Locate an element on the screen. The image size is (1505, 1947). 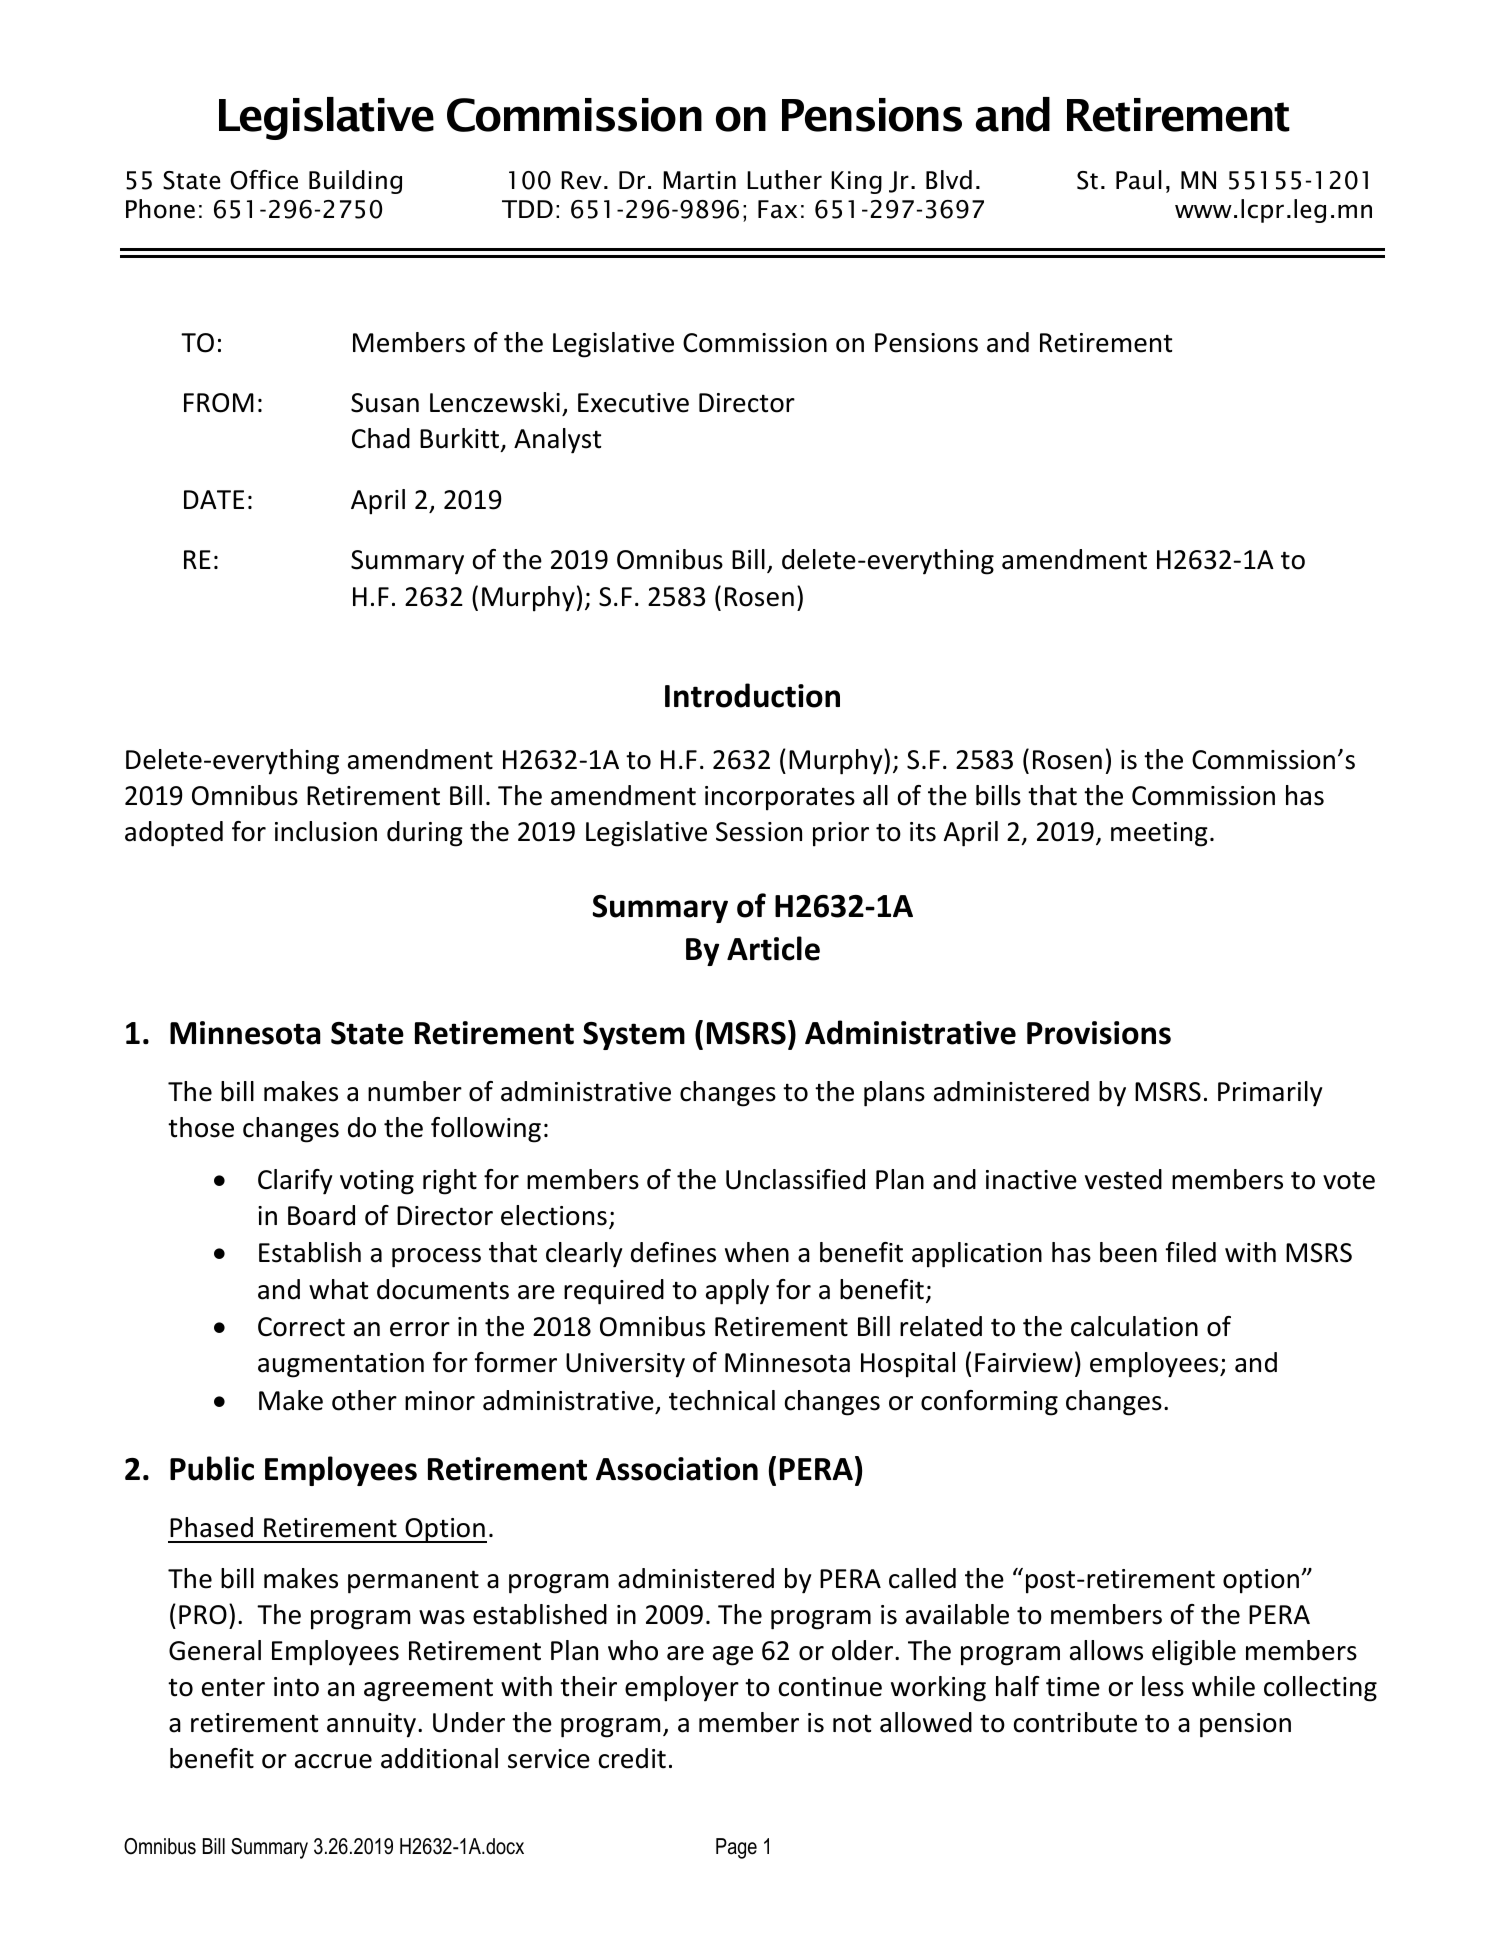
accrue is located at coordinates (333, 1761).
